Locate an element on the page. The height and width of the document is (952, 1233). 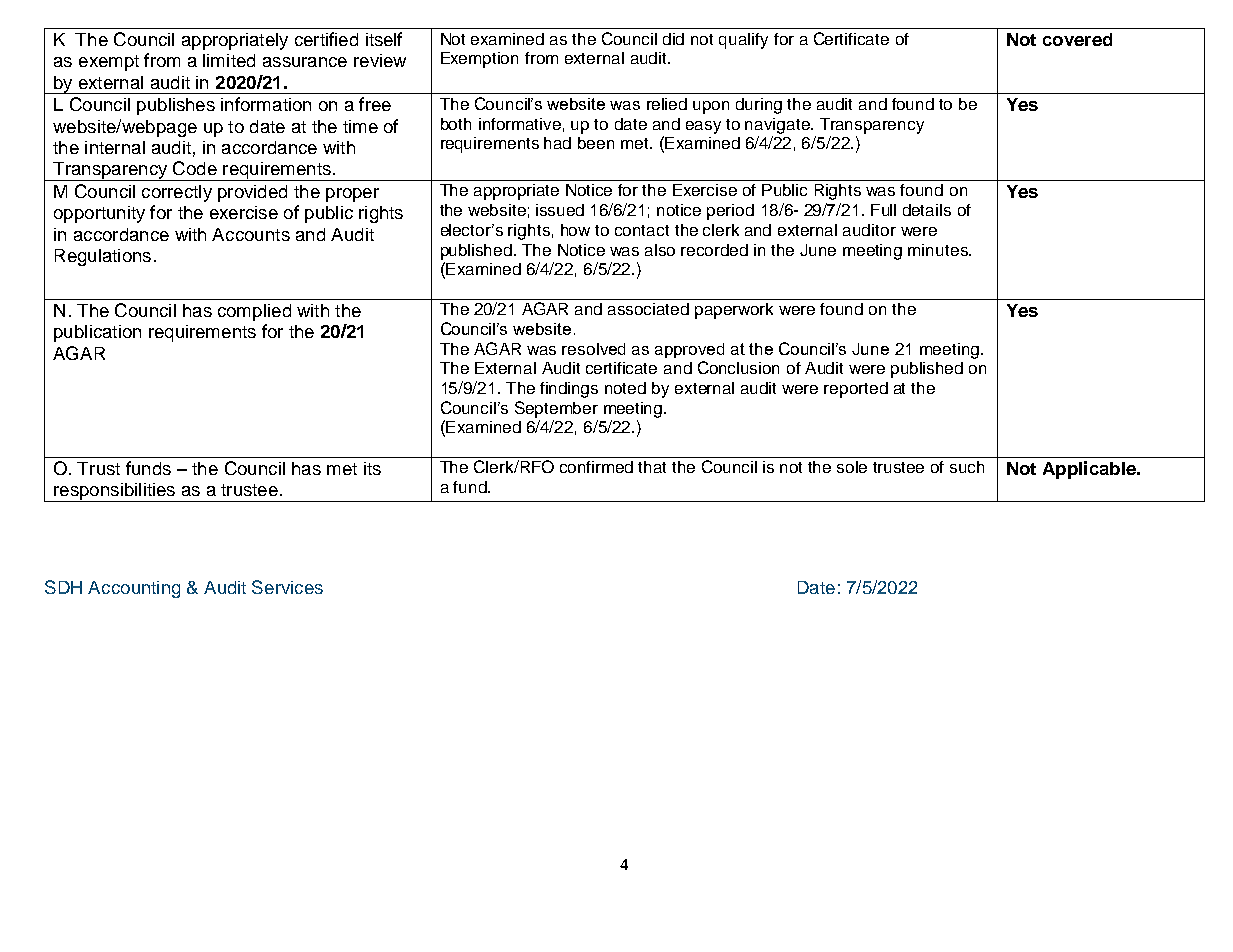
Accounts is located at coordinates (251, 234).
